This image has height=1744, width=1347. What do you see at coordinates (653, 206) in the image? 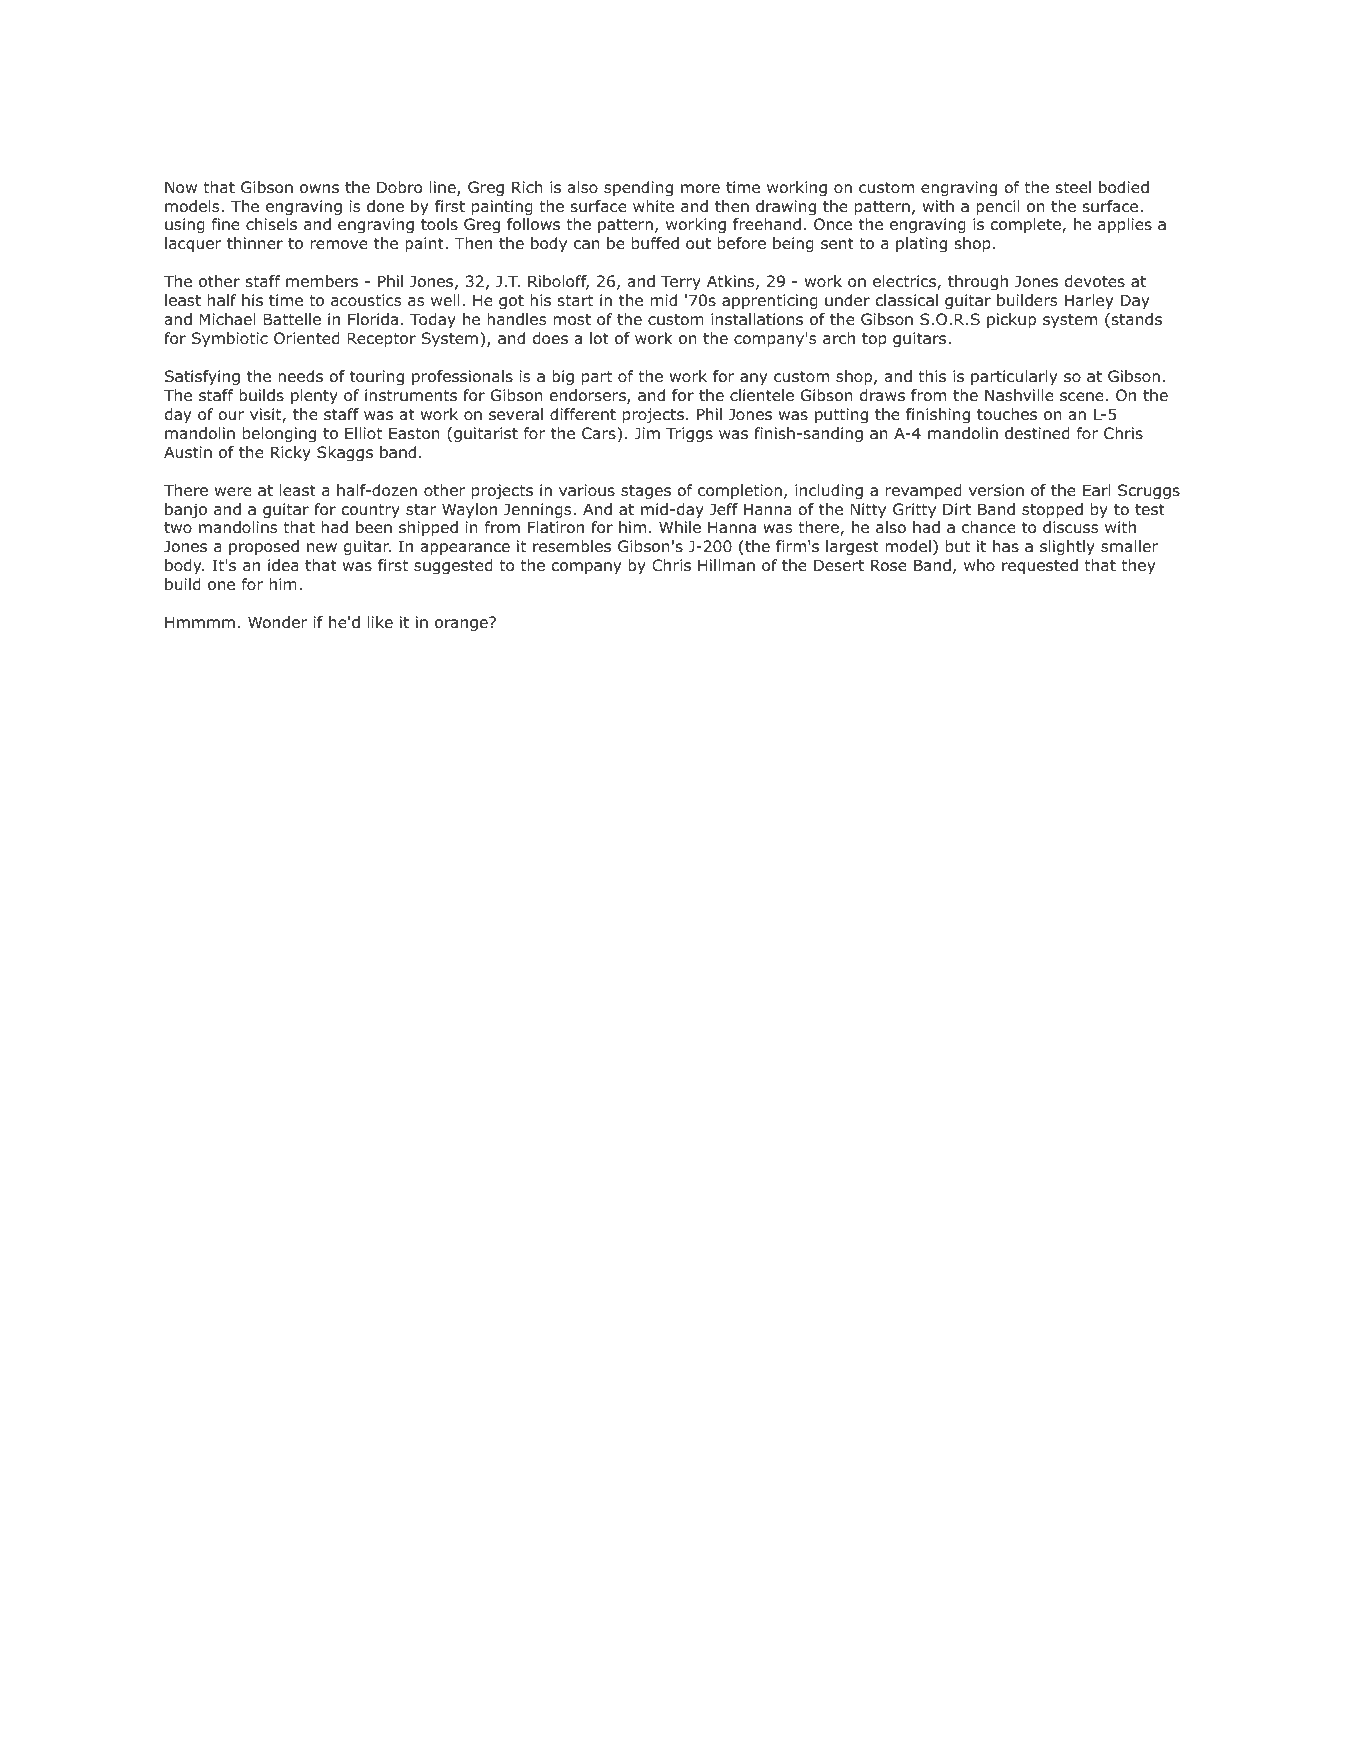
I see `white` at bounding box center [653, 206].
